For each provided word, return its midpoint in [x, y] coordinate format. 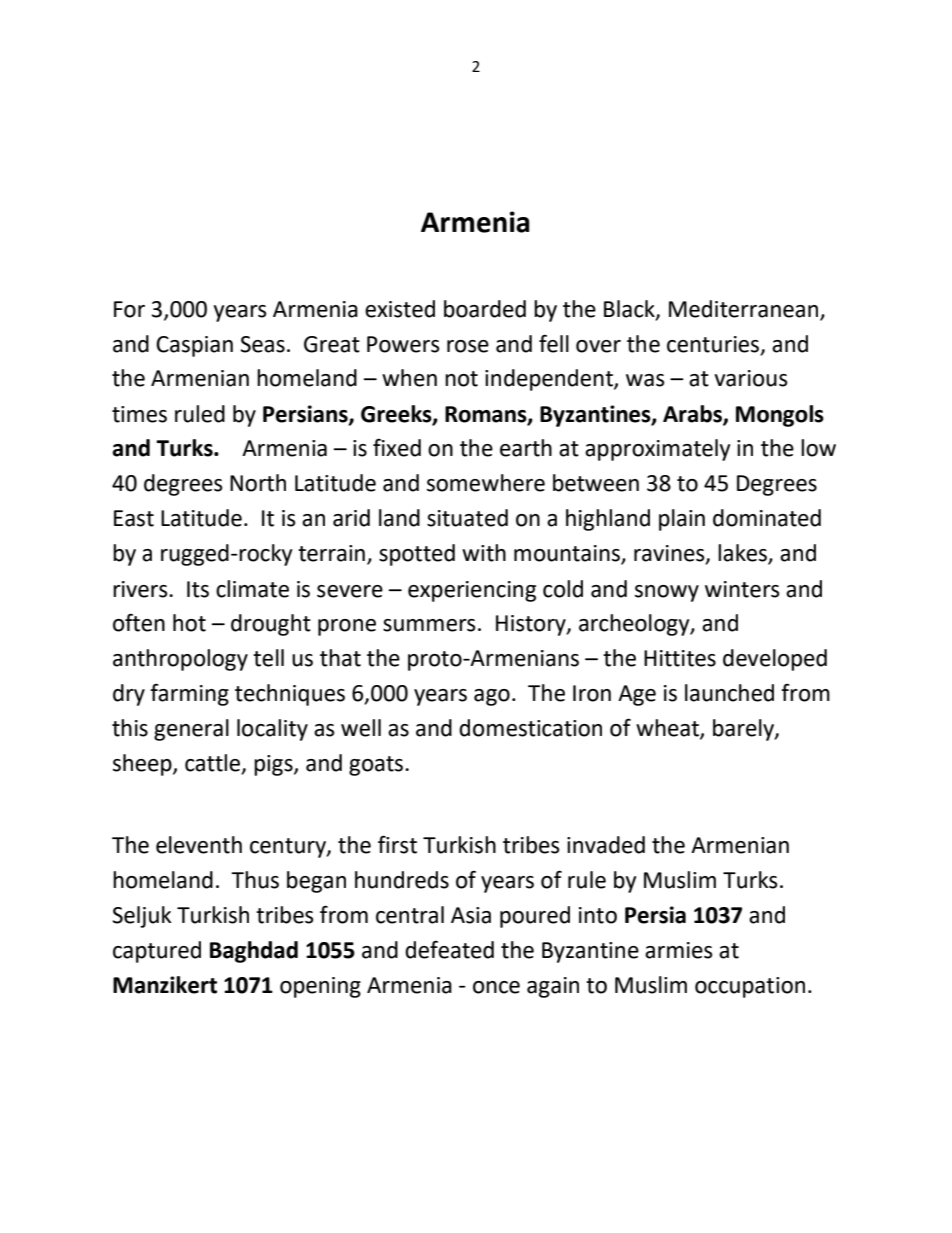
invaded [606, 845]
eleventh [199, 845]
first [397, 844]
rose [468, 346]
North [258, 483]
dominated [767, 518]
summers [429, 625]
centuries [714, 345]
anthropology [180, 660]
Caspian [194, 346]
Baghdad [254, 952]
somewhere [486, 483]
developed [775, 660]
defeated [449, 950]
